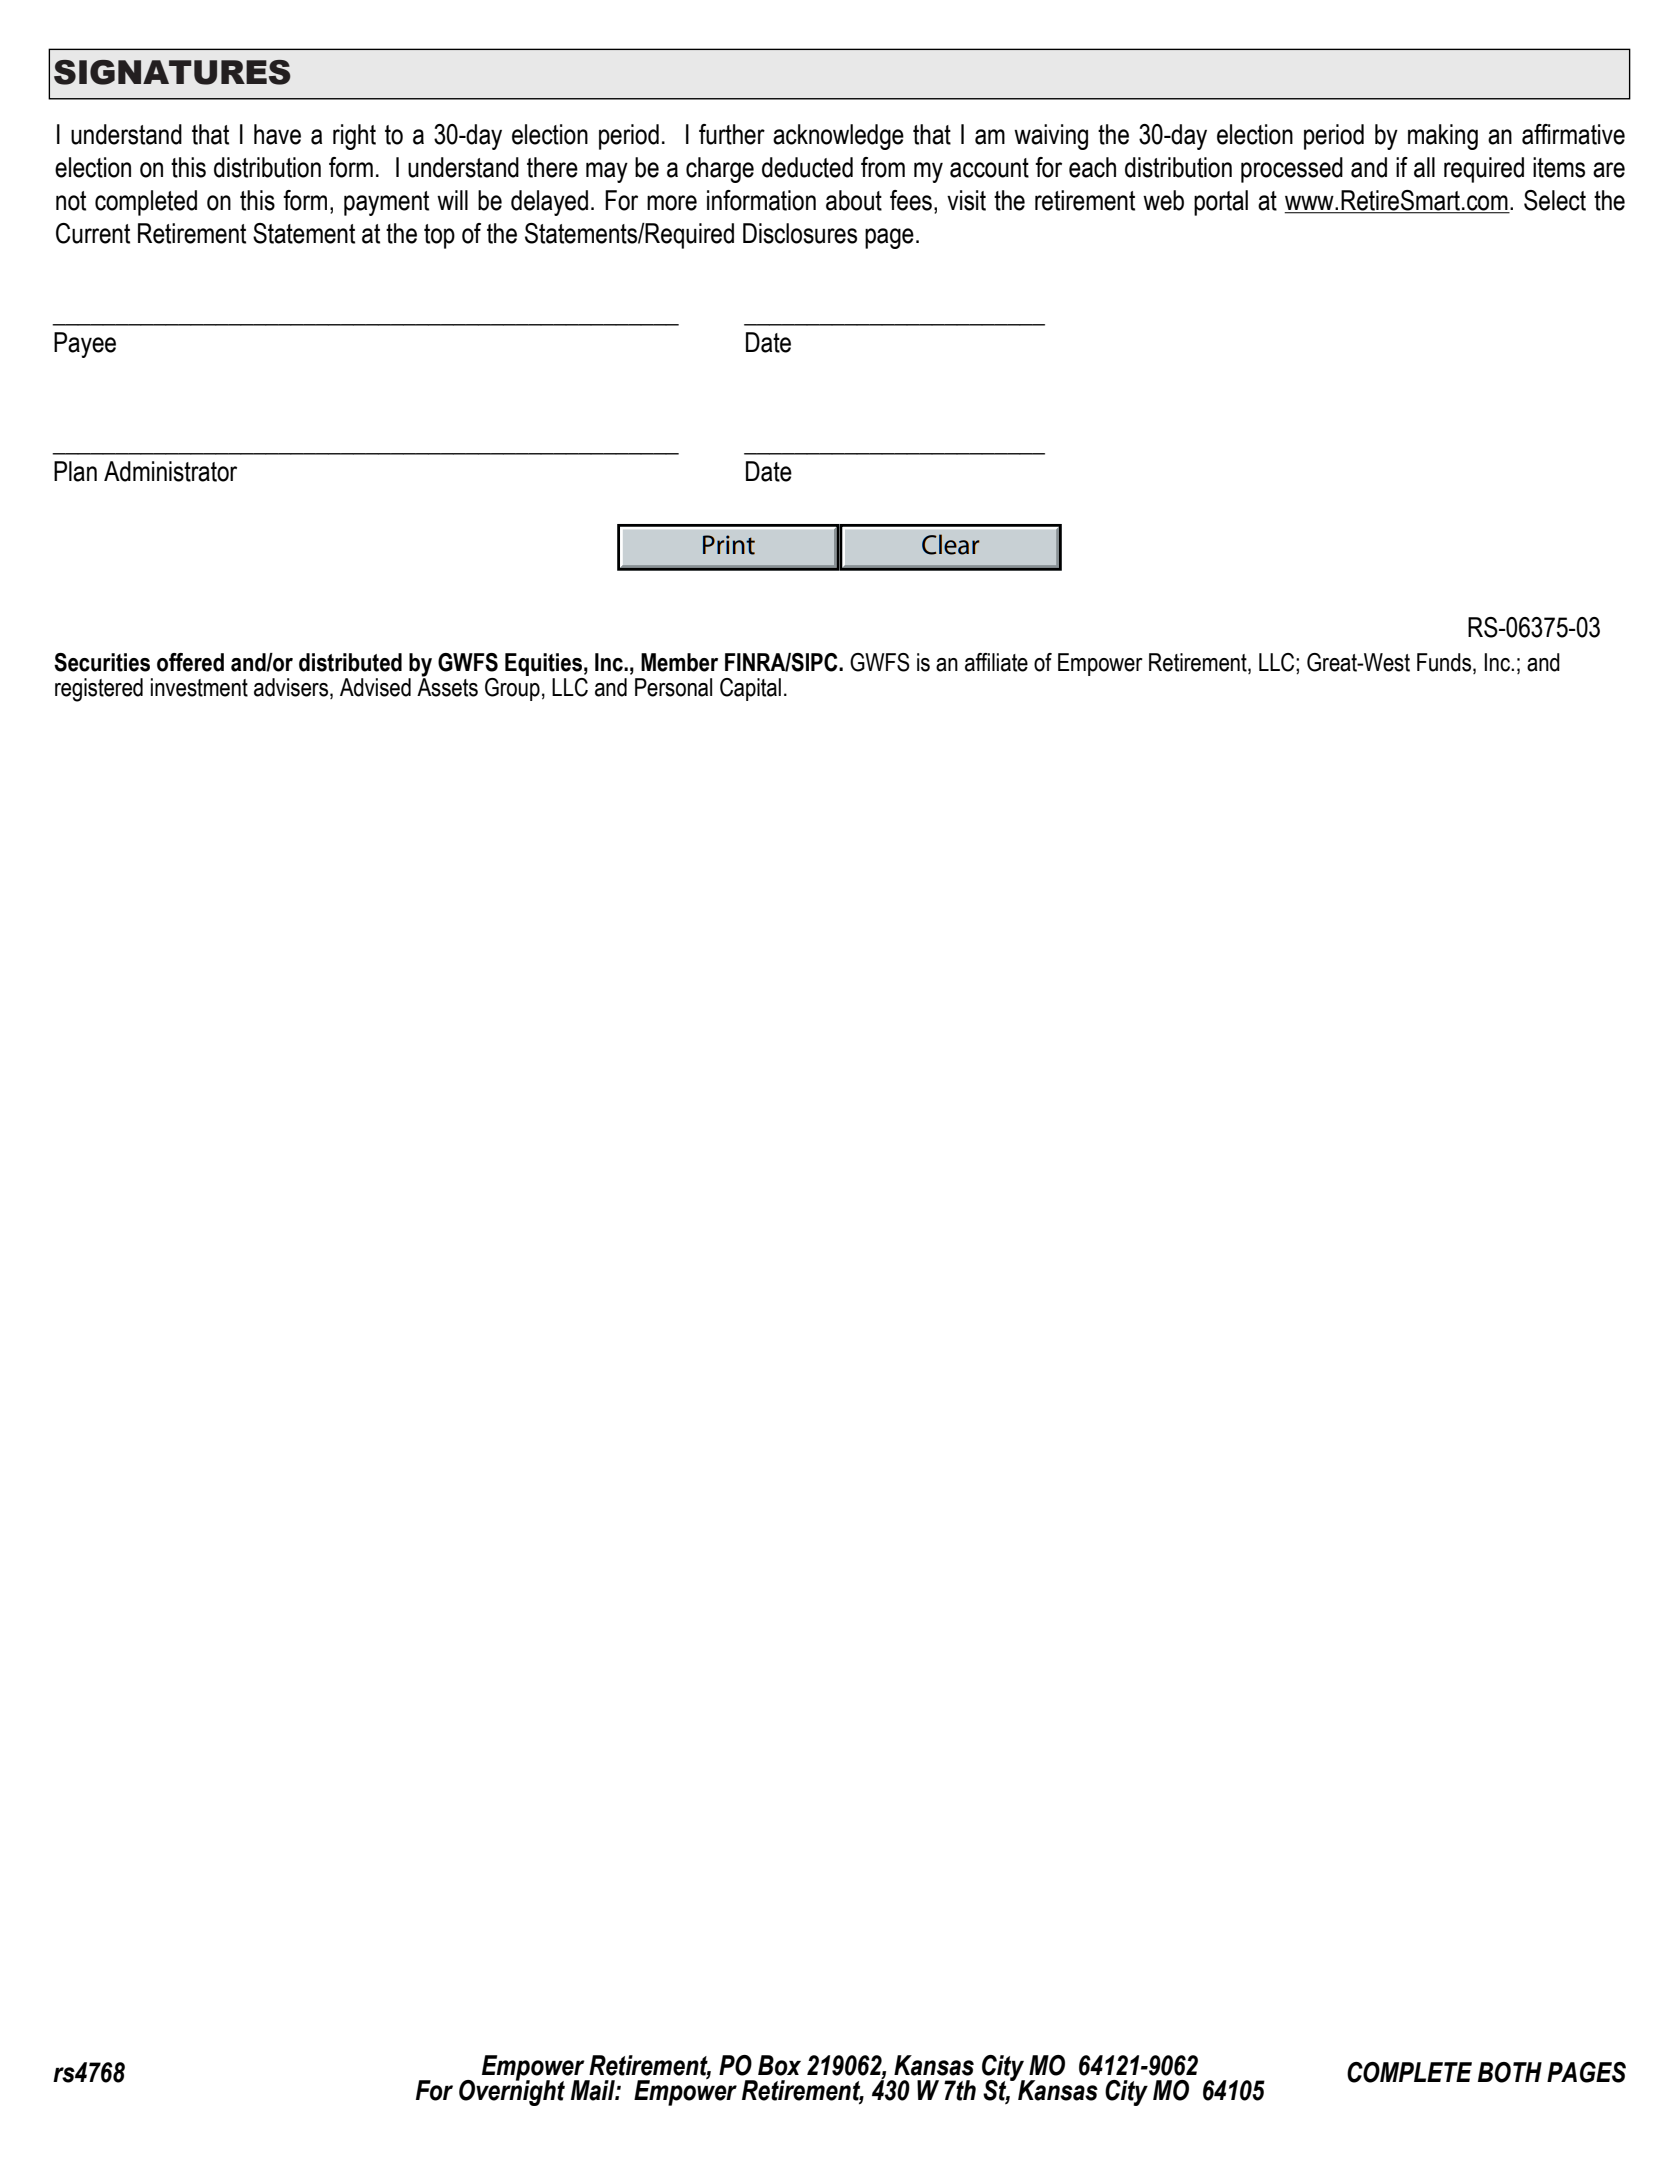  I want to click on investment, so click(199, 687).
